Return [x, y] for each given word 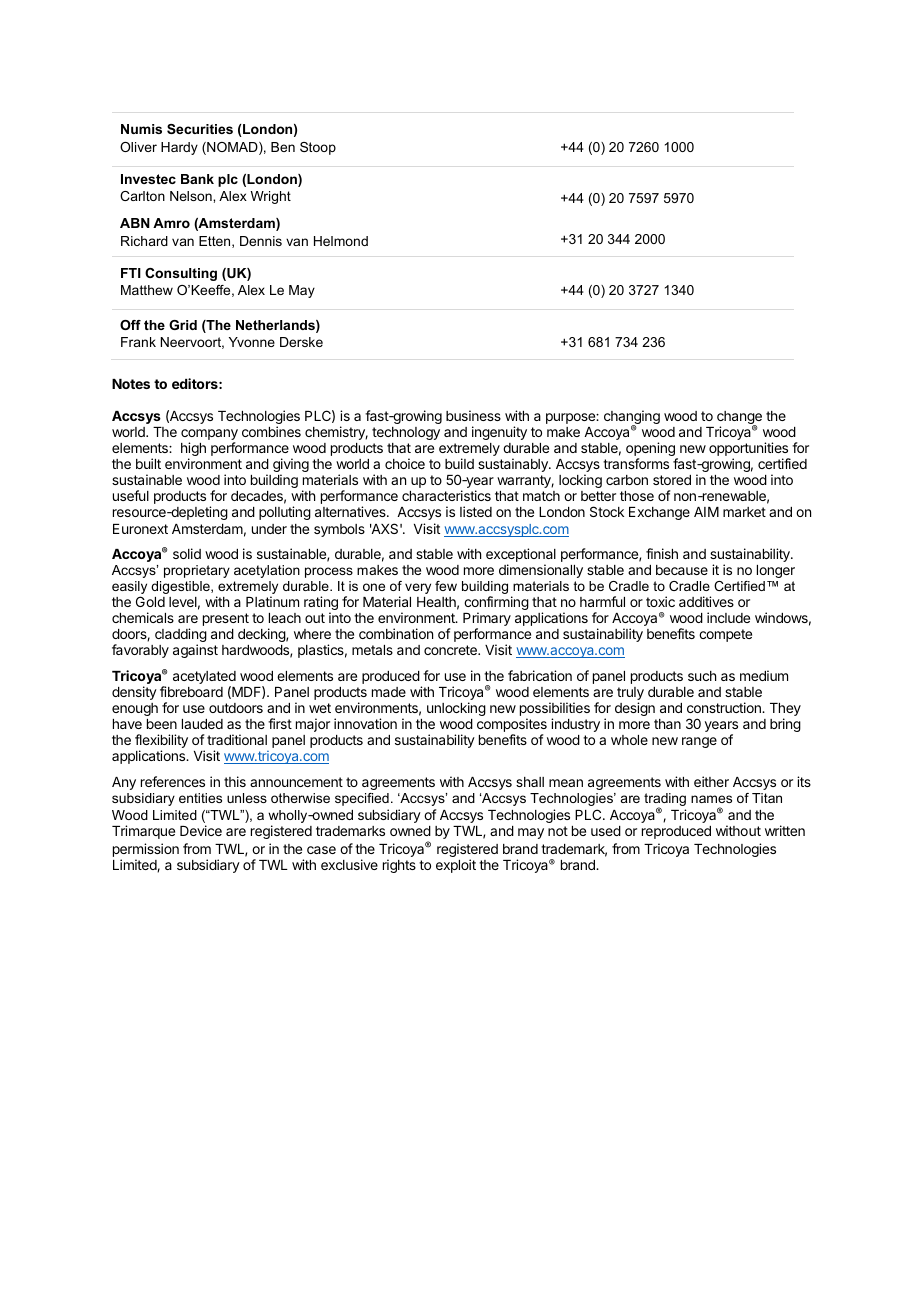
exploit [456, 866]
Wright [270, 197]
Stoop [318, 148]
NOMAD [232, 148]
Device [201, 830]
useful [131, 495]
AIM [706, 512]
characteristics [446, 495]
